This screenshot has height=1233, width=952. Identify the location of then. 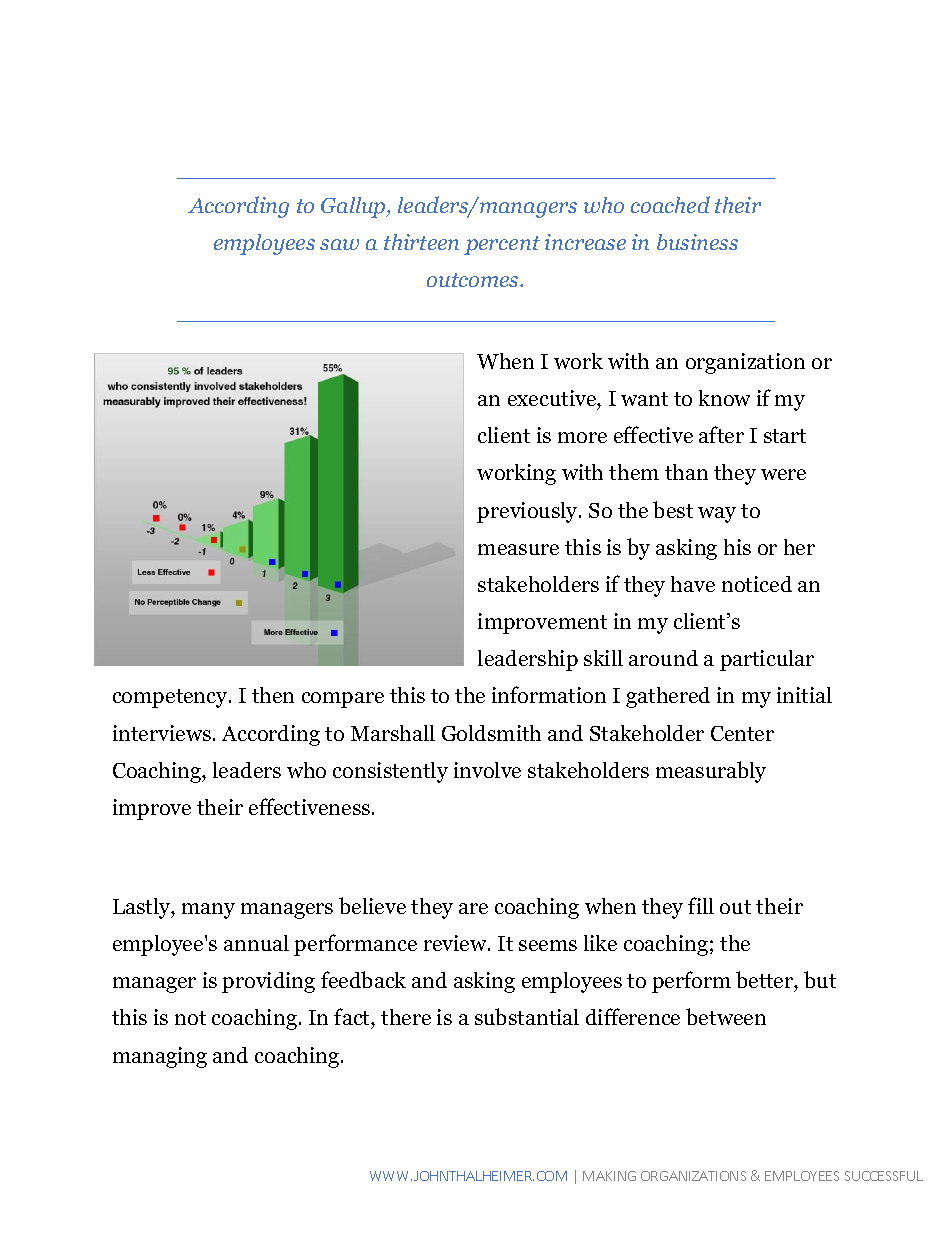
(273, 695).
